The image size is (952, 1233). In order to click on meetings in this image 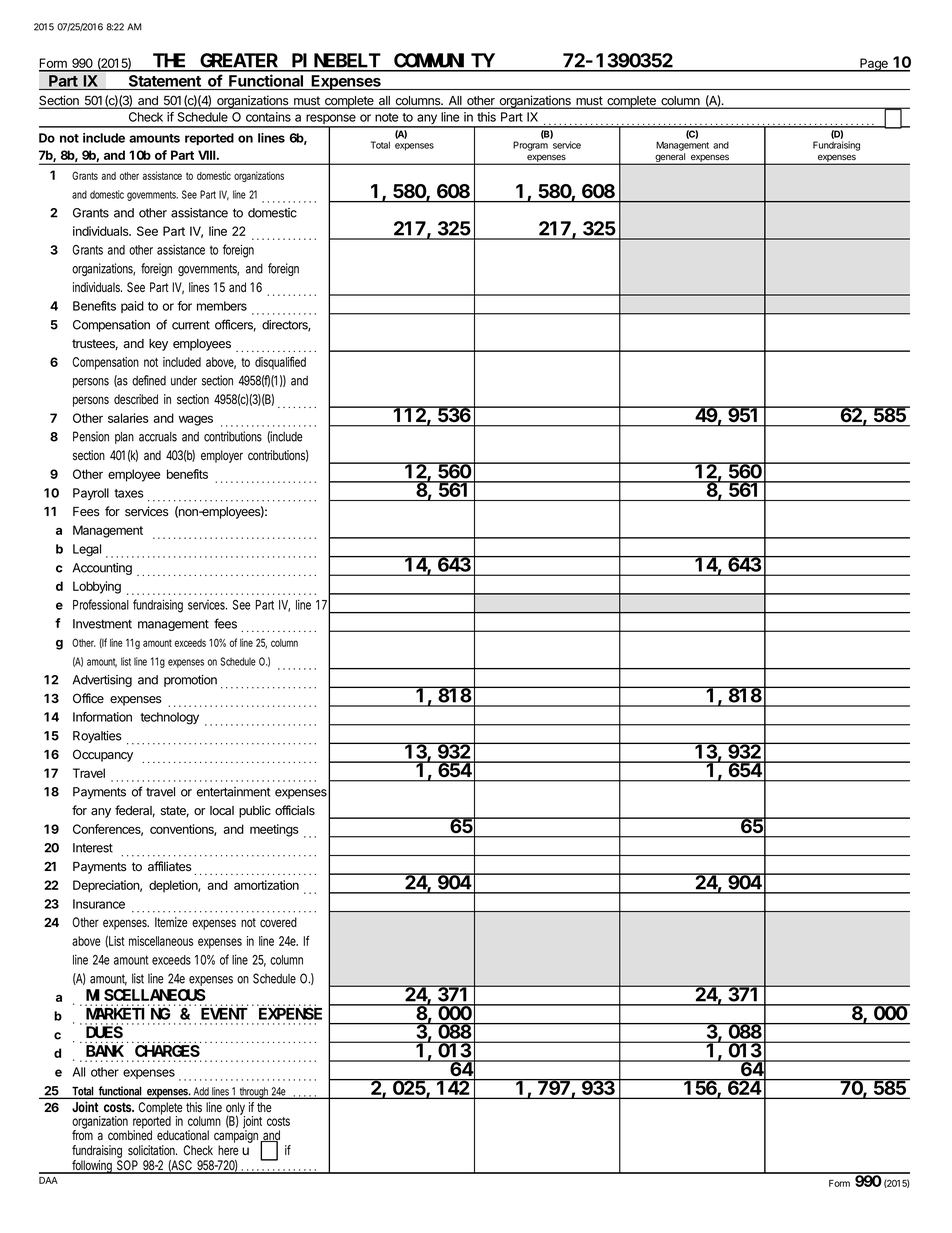, I will do `click(274, 830)`.
